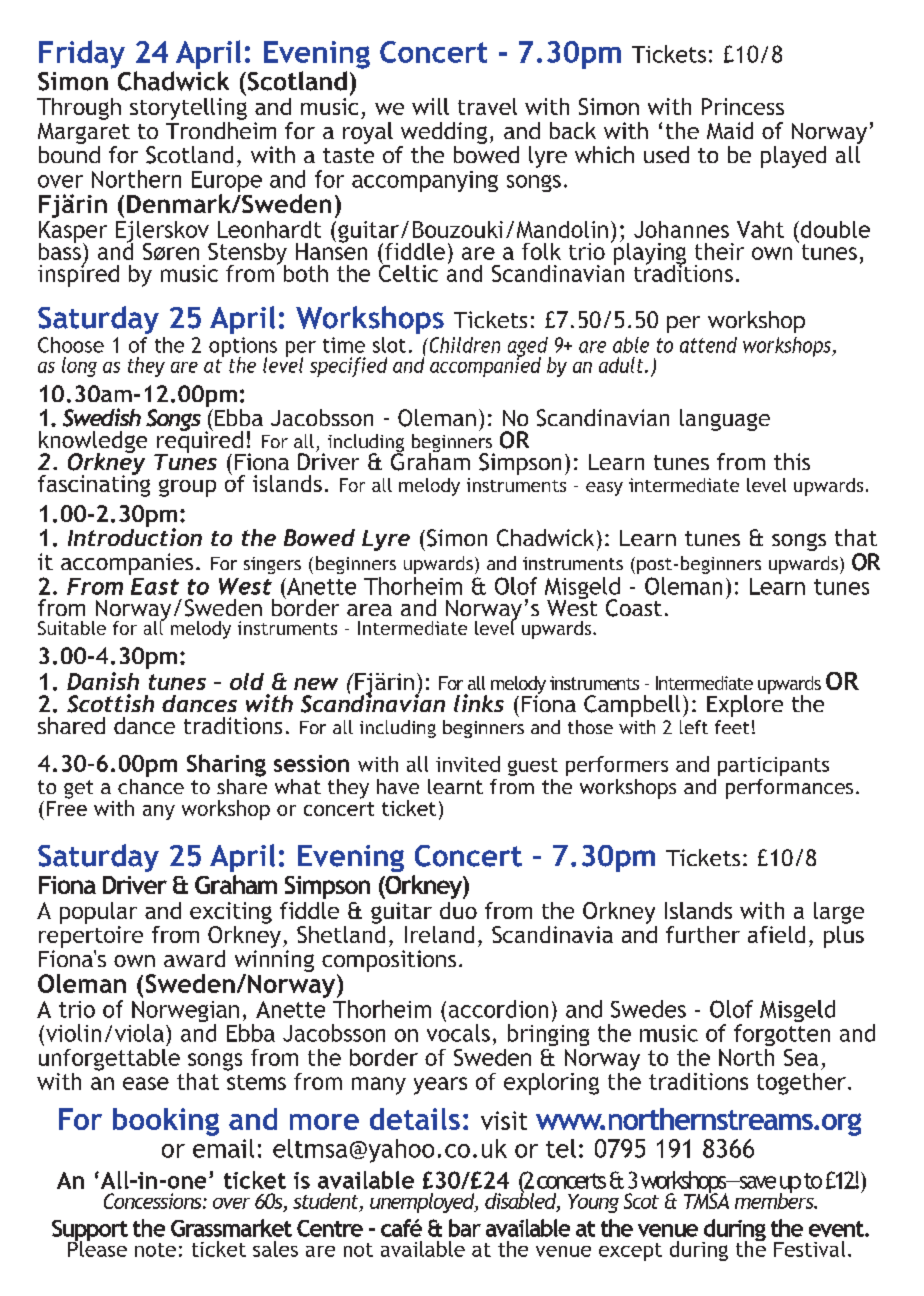 The height and width of the screenshot is (1296, 924). What do you see at coordinates (430, 106) in the screenshot?
I see `will` at bounding box center [430, 106].
